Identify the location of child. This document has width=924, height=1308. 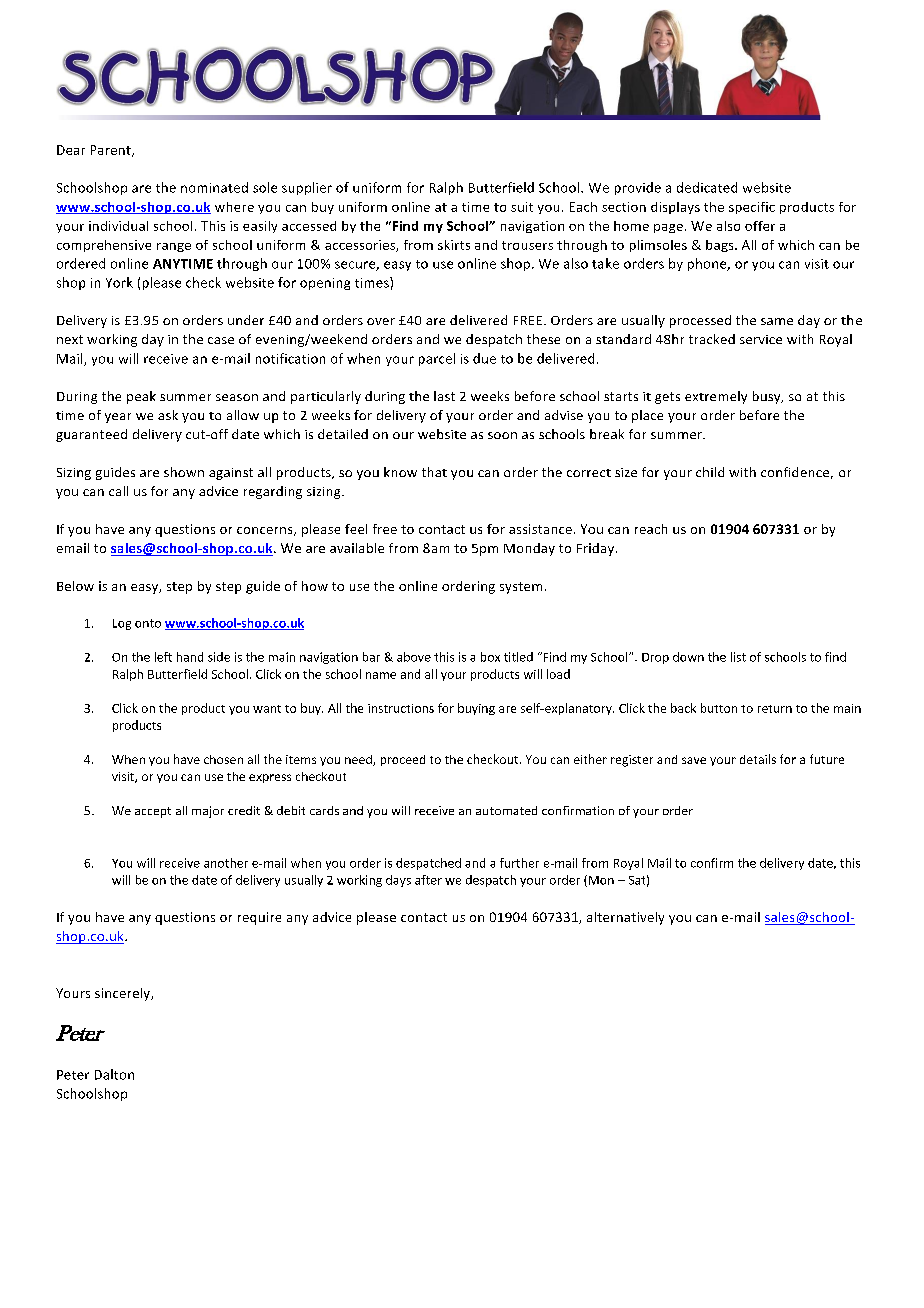
(710, 472).
